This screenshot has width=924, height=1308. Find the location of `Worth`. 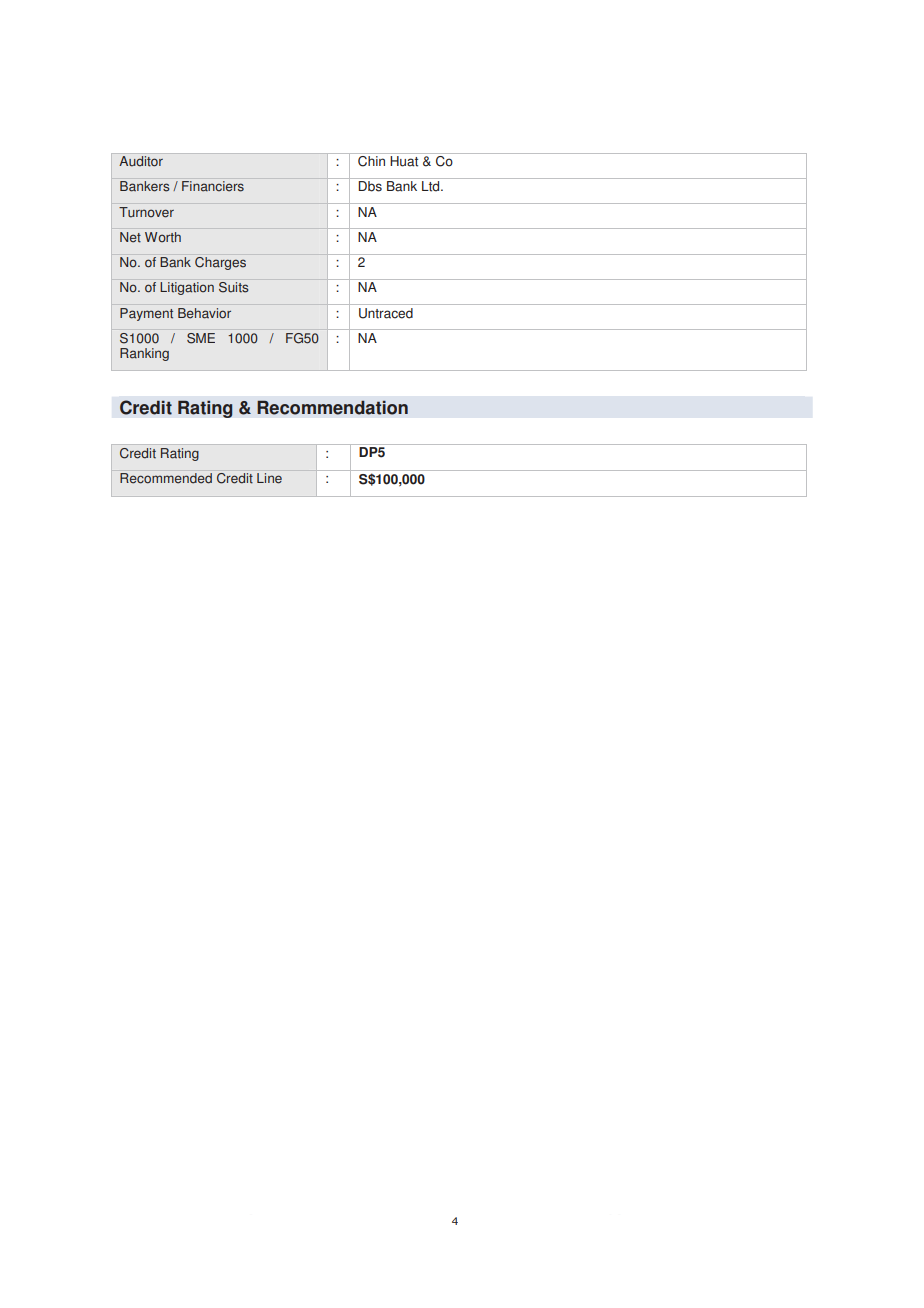

Worth is located at coordinates (163, 237).
